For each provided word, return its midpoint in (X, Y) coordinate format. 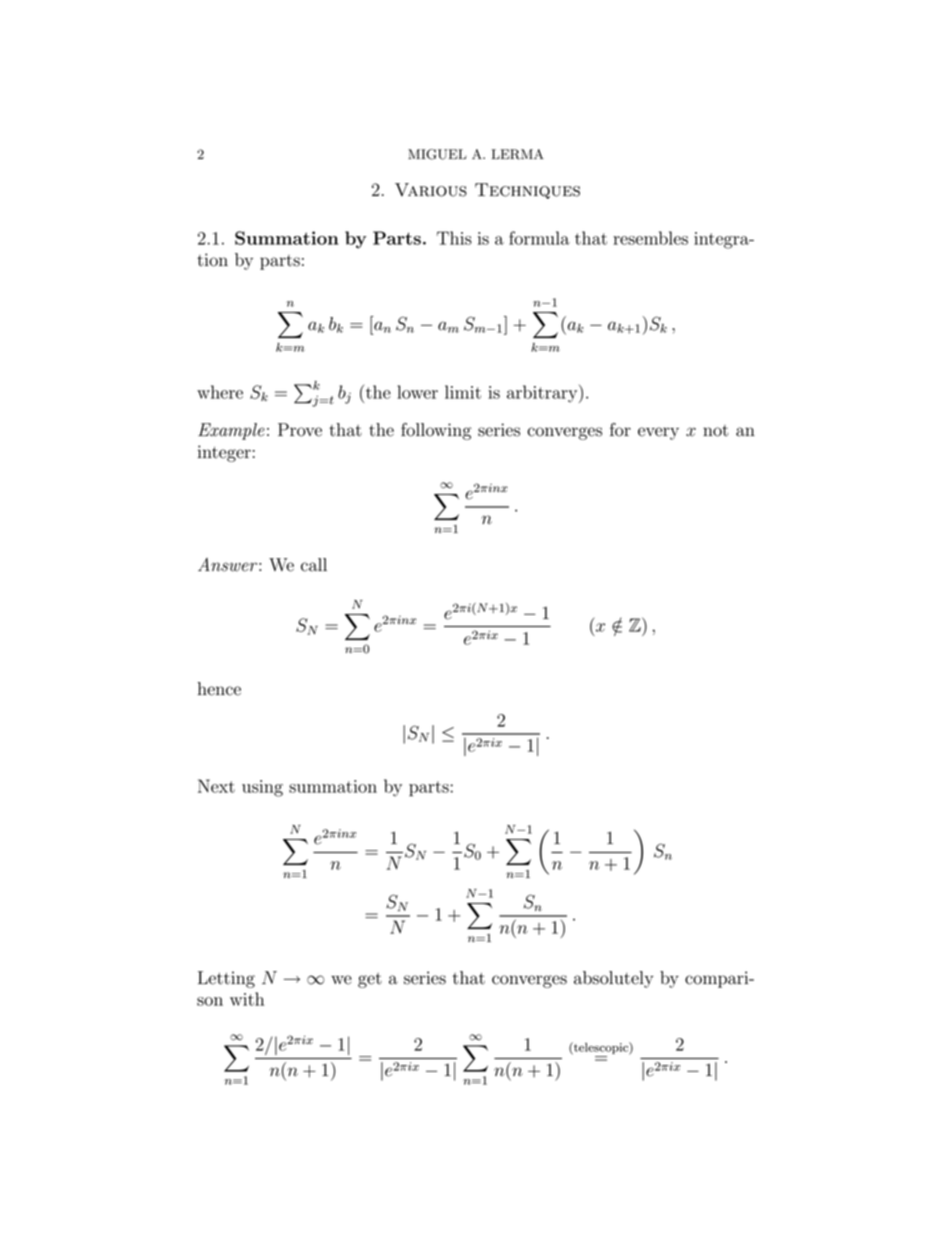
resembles (650, 238)
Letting (226, 979)
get (370, 980)
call (314, 565)
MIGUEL (437, 154)
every (658, 433)
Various (431, 190)
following (436, 431)
